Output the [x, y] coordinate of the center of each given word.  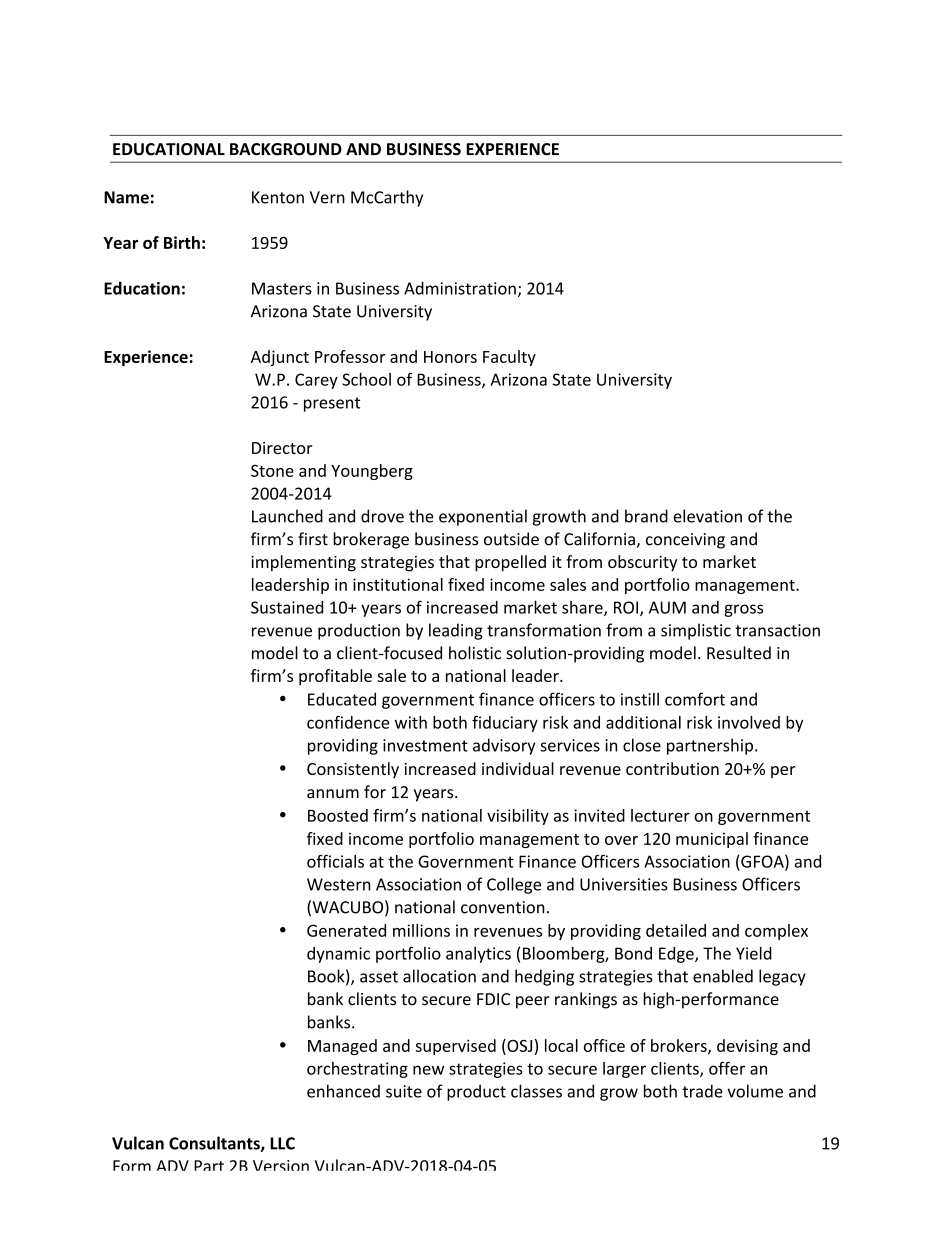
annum [333, 794]
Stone [272, 471]
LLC [282, 1143]
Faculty [509, 358]
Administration [460, 288]
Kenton [278, 197]
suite [404, 1091]
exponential [483, 517]
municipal [712, 840]
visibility [518, 817]
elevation [707, 516]
